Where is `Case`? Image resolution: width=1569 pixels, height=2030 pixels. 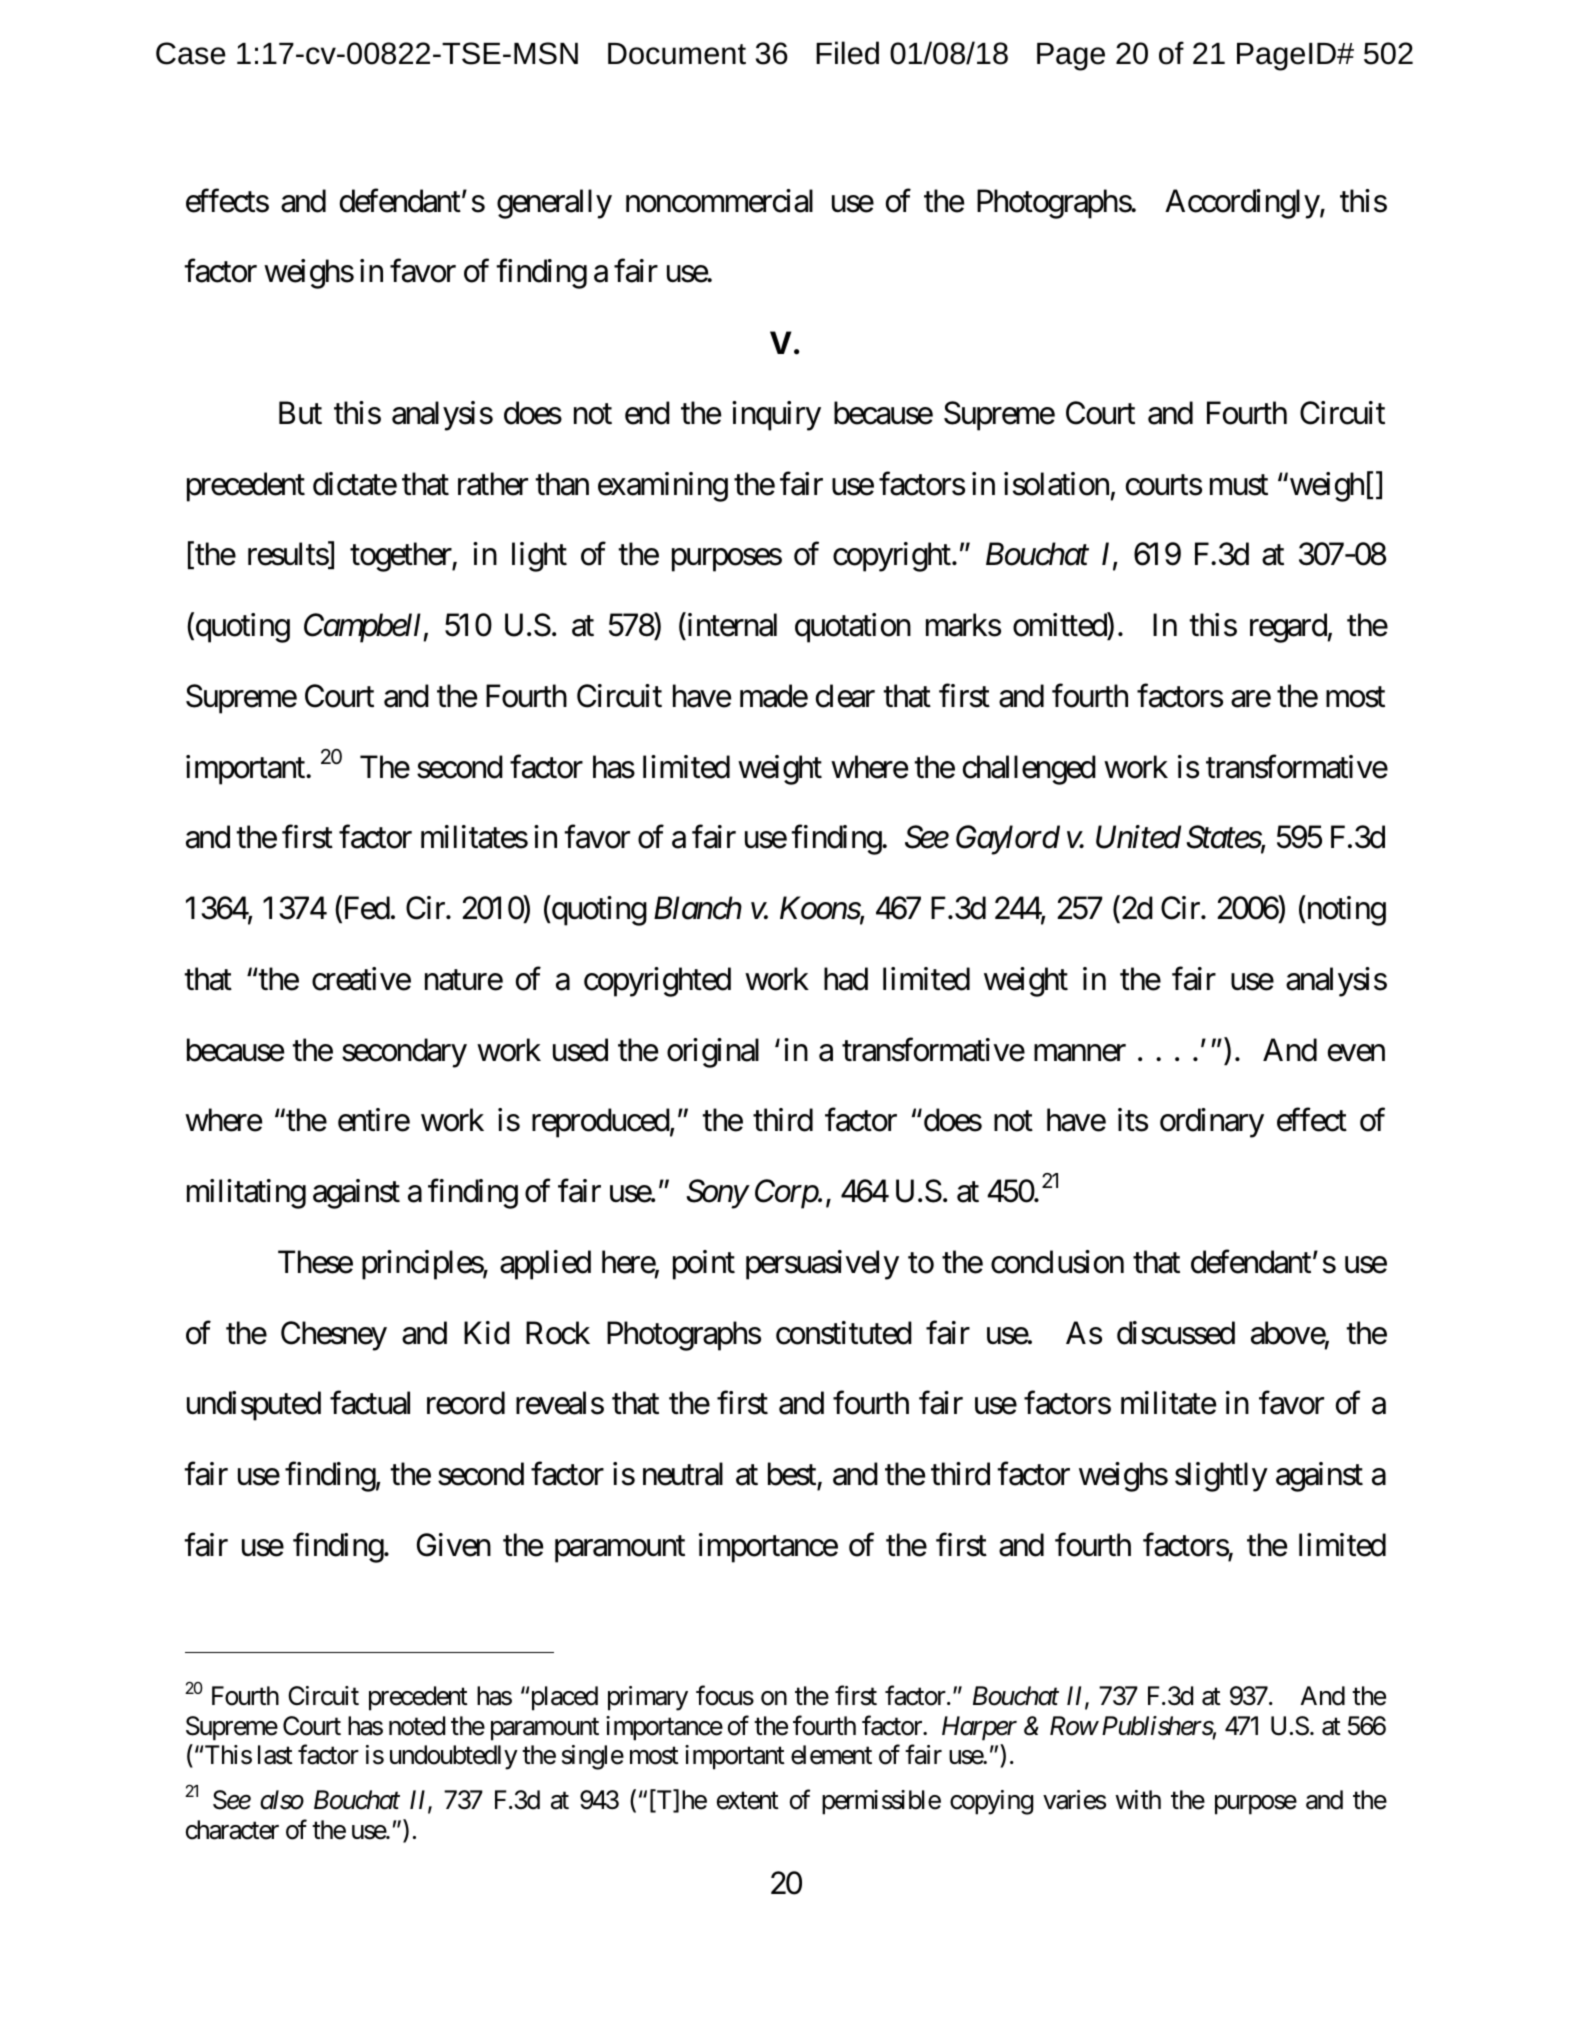 Case is located at coordinates (191, 53).
